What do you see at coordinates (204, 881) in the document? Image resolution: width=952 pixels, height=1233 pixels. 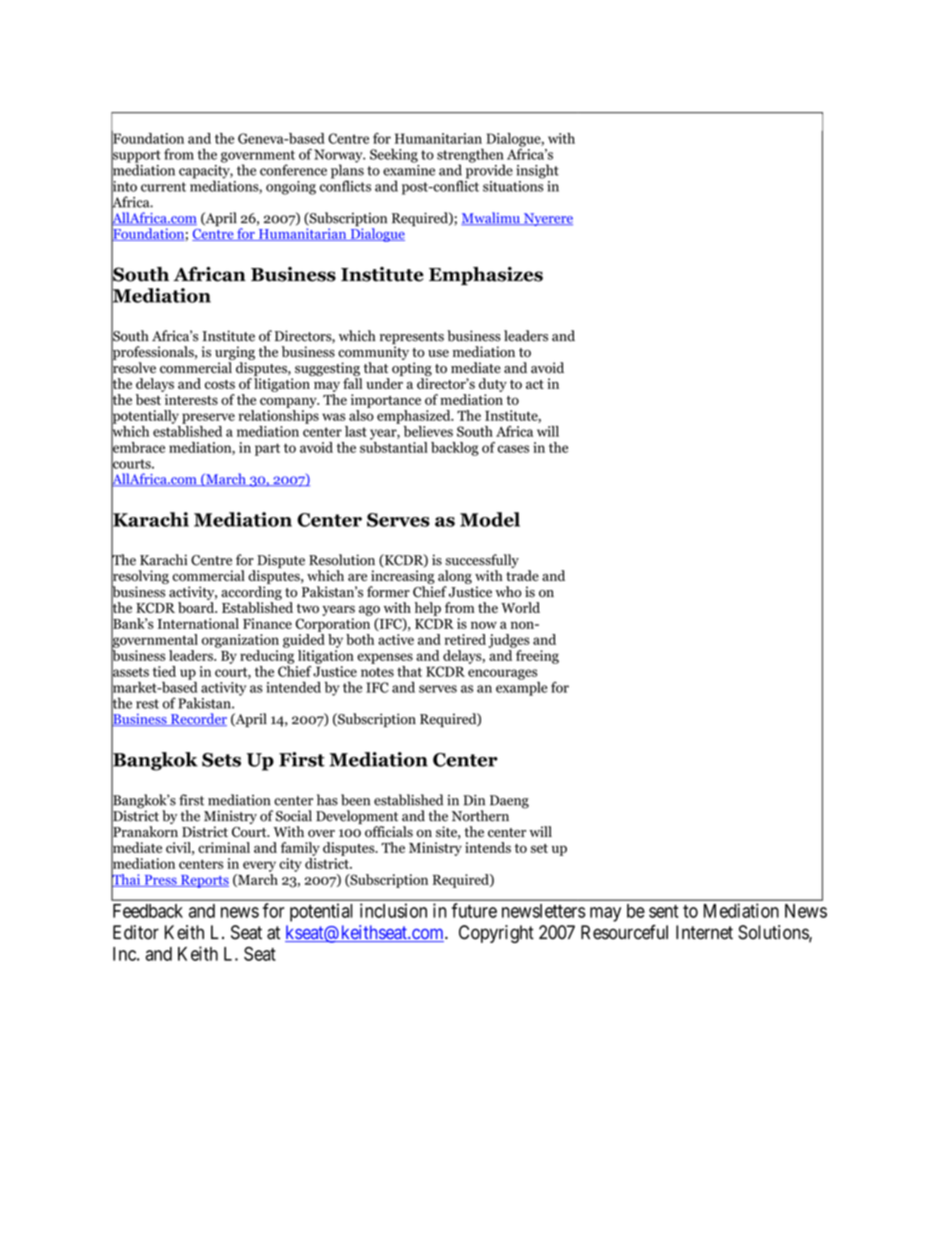 I see `Reports` at bounding box center [204, 881].
